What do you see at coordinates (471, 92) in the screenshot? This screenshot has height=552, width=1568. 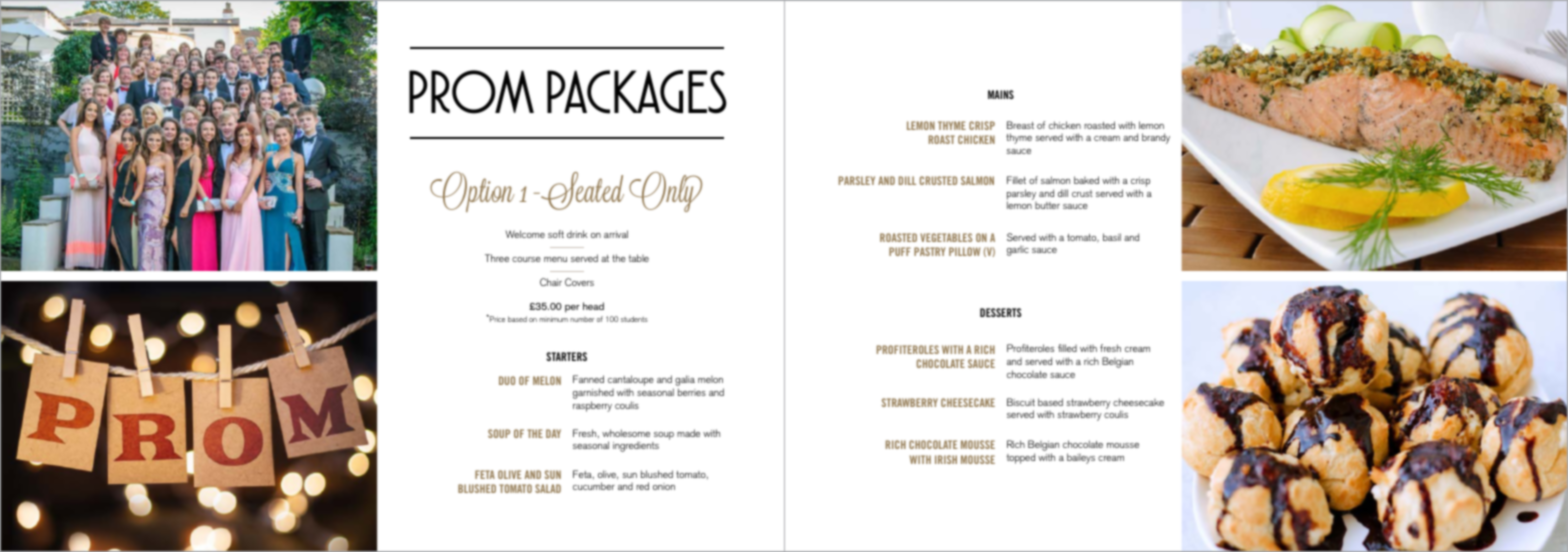 I see `Prom` at bounding box center [471, 92].
